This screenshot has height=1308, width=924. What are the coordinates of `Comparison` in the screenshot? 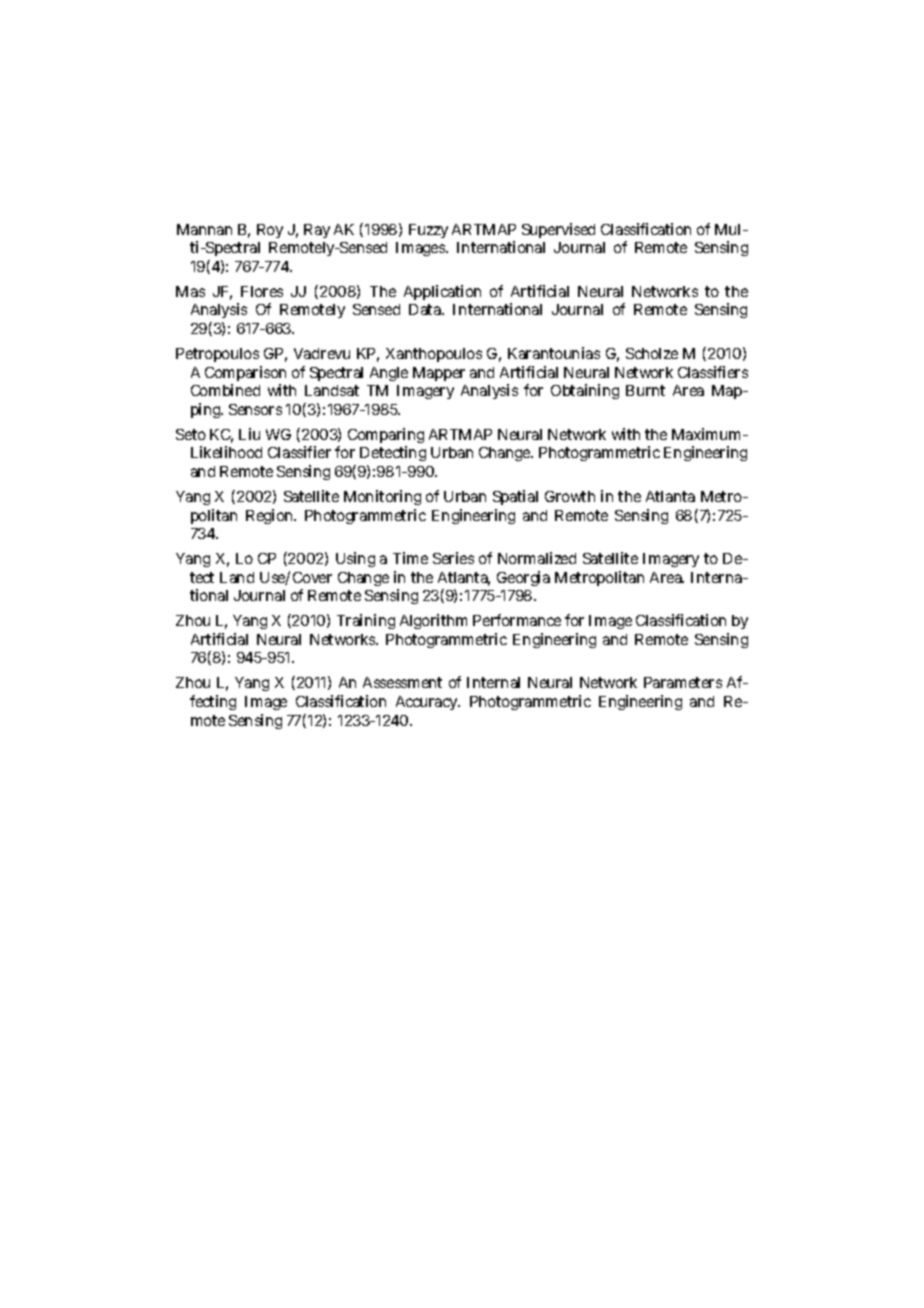 It's located at (245, 373).
